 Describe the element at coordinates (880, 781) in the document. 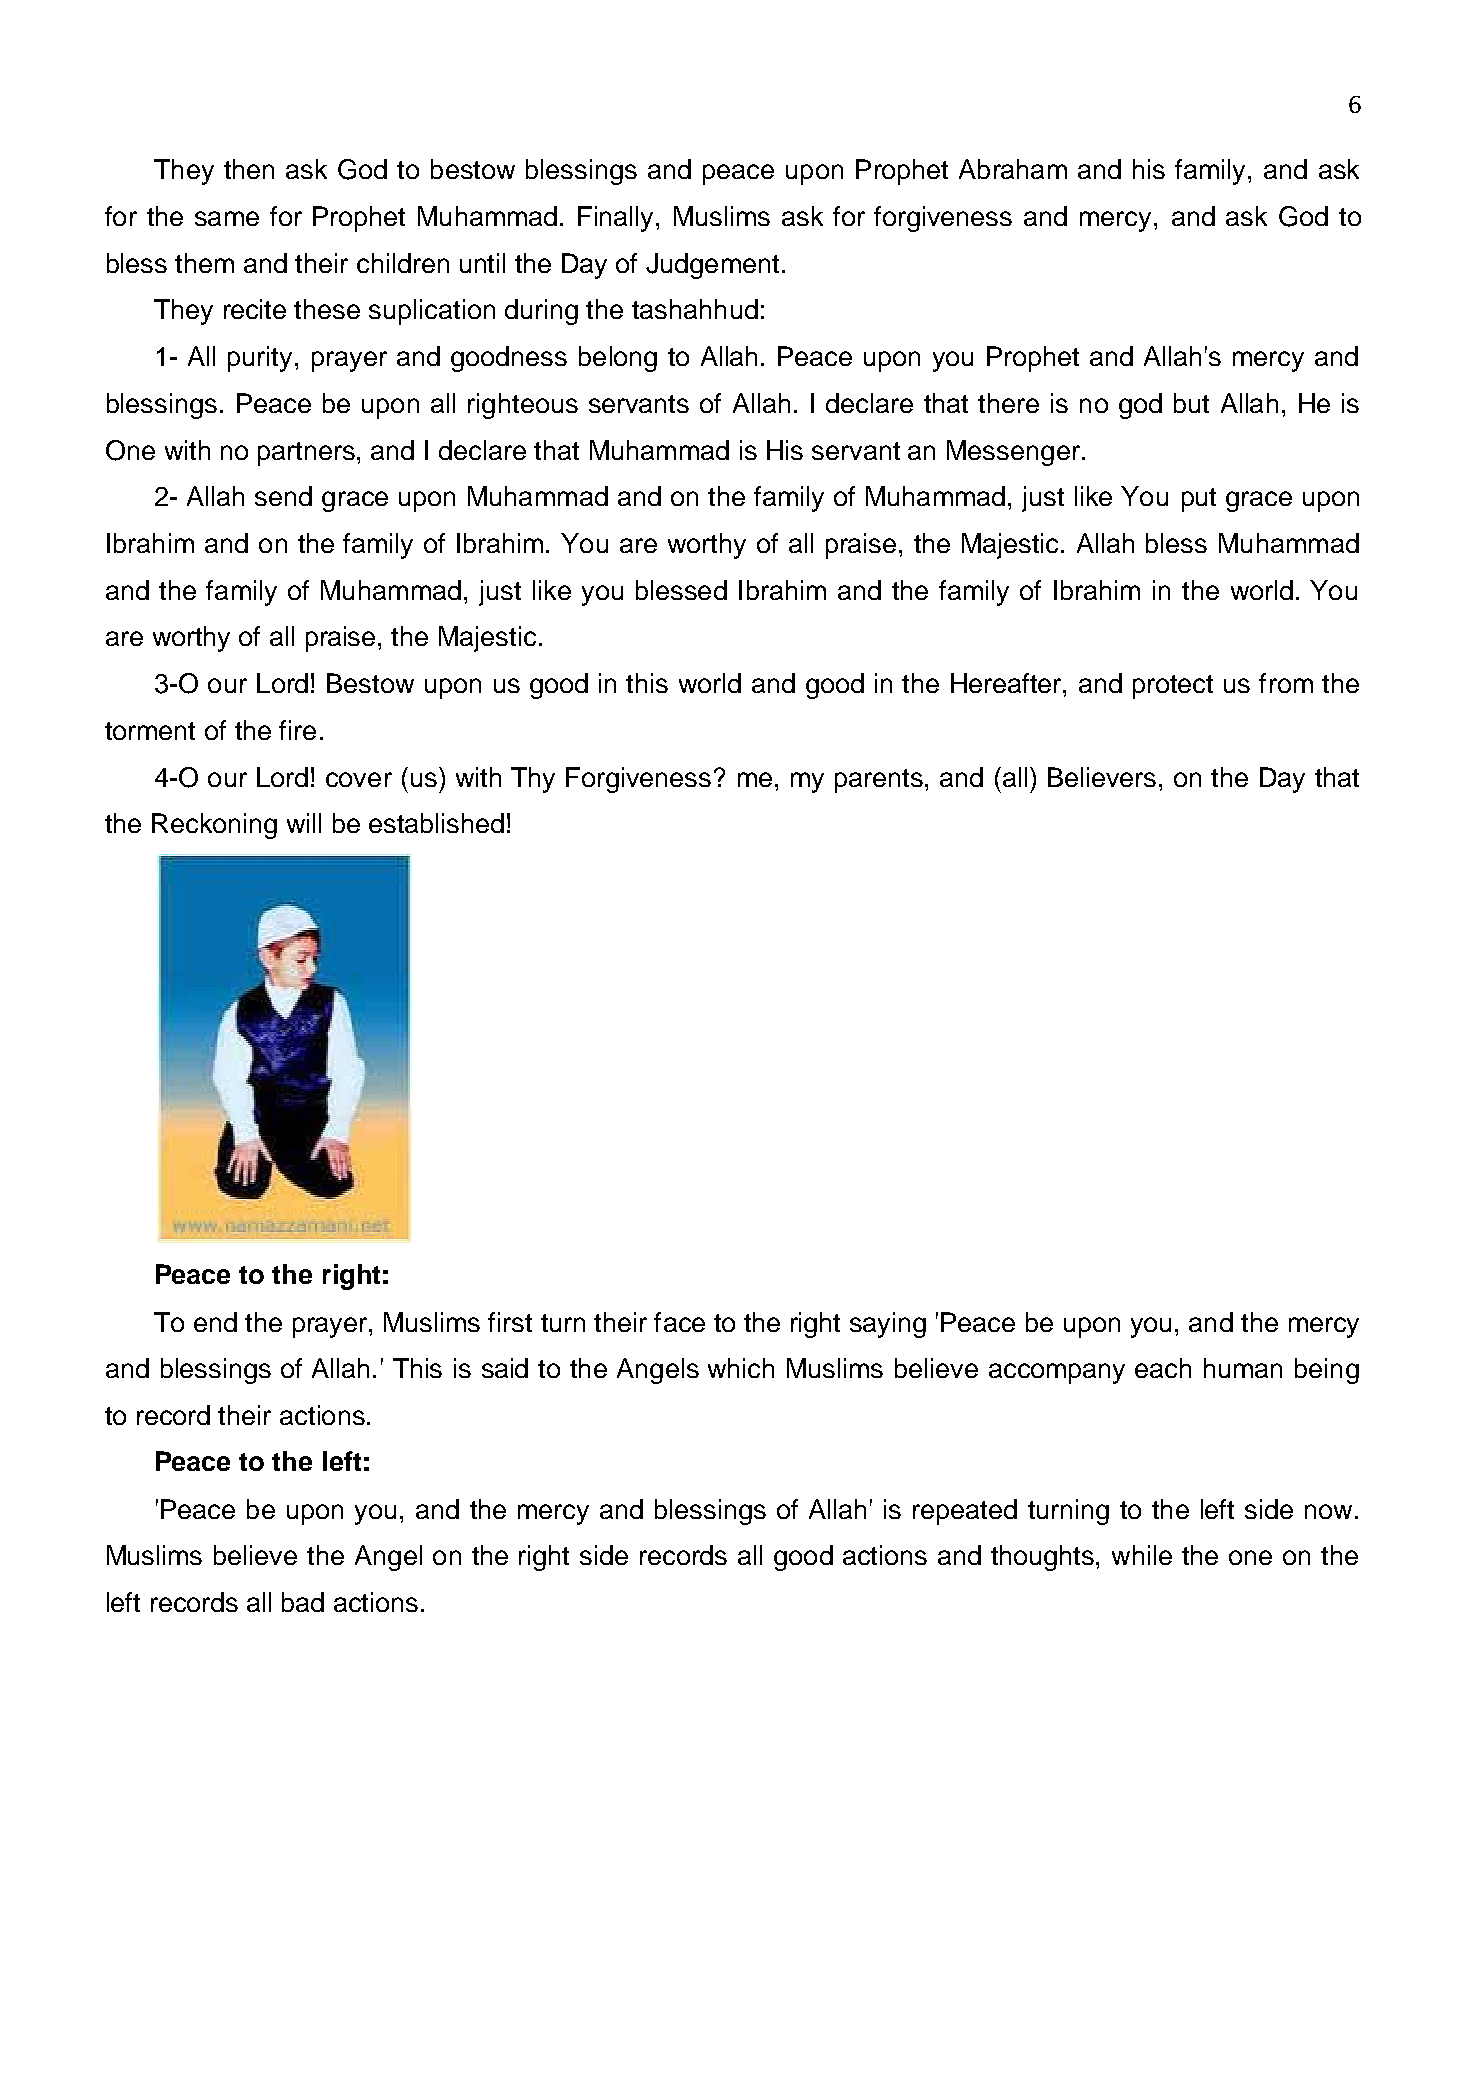

I see `parents` at that location.
